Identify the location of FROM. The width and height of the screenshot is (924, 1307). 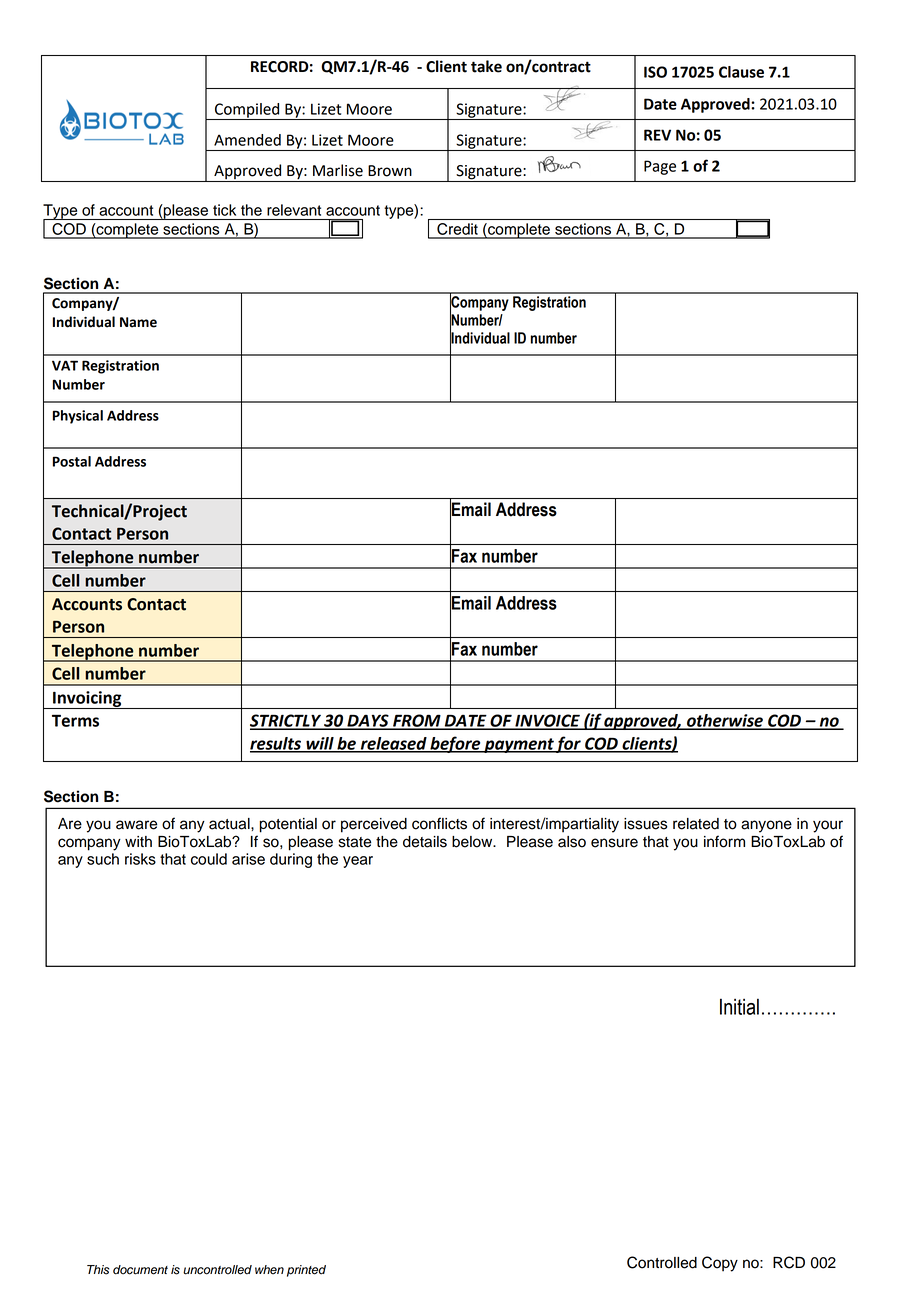
(417, 721).
